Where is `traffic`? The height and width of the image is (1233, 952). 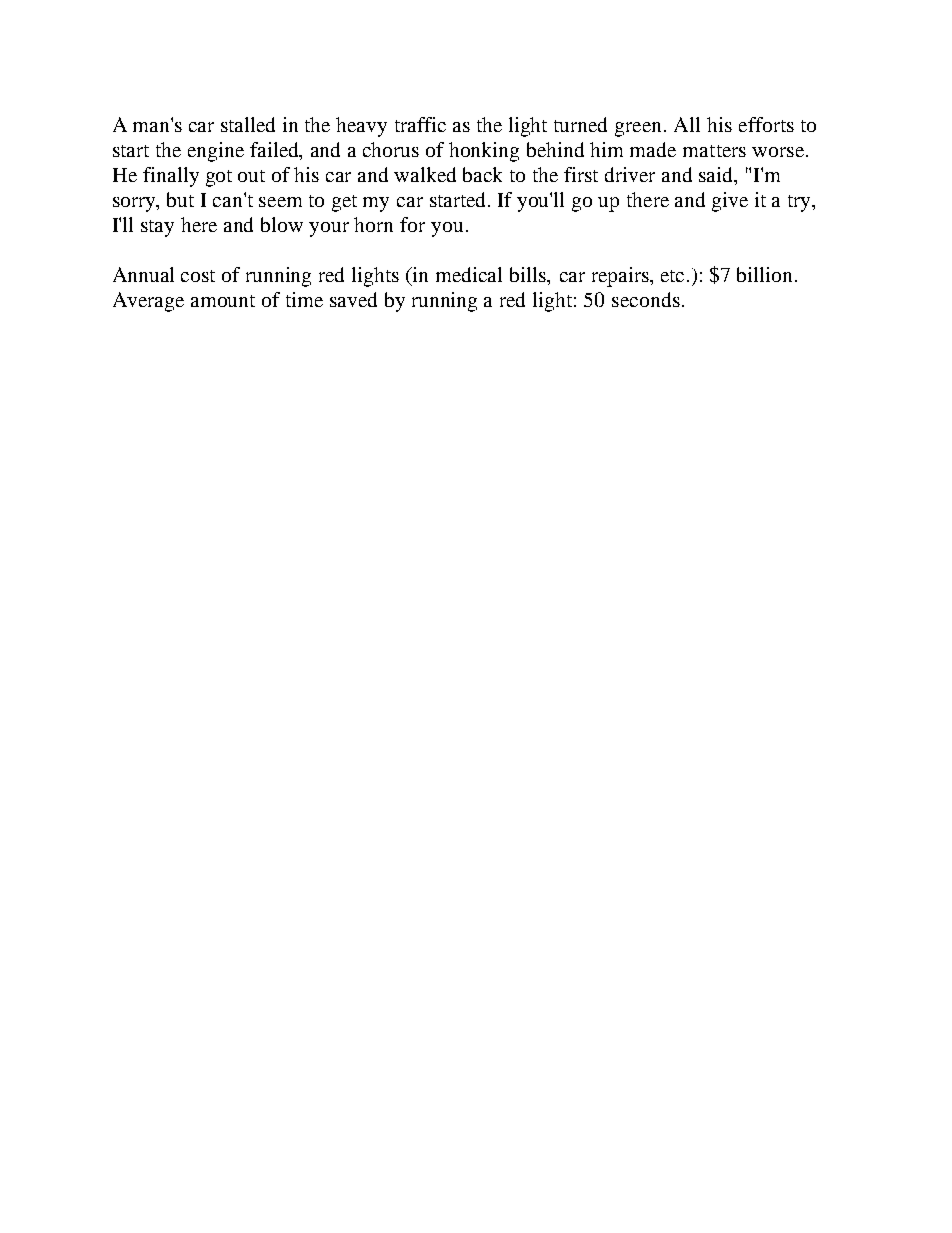
traffic is located at coordinates (420, 124).
